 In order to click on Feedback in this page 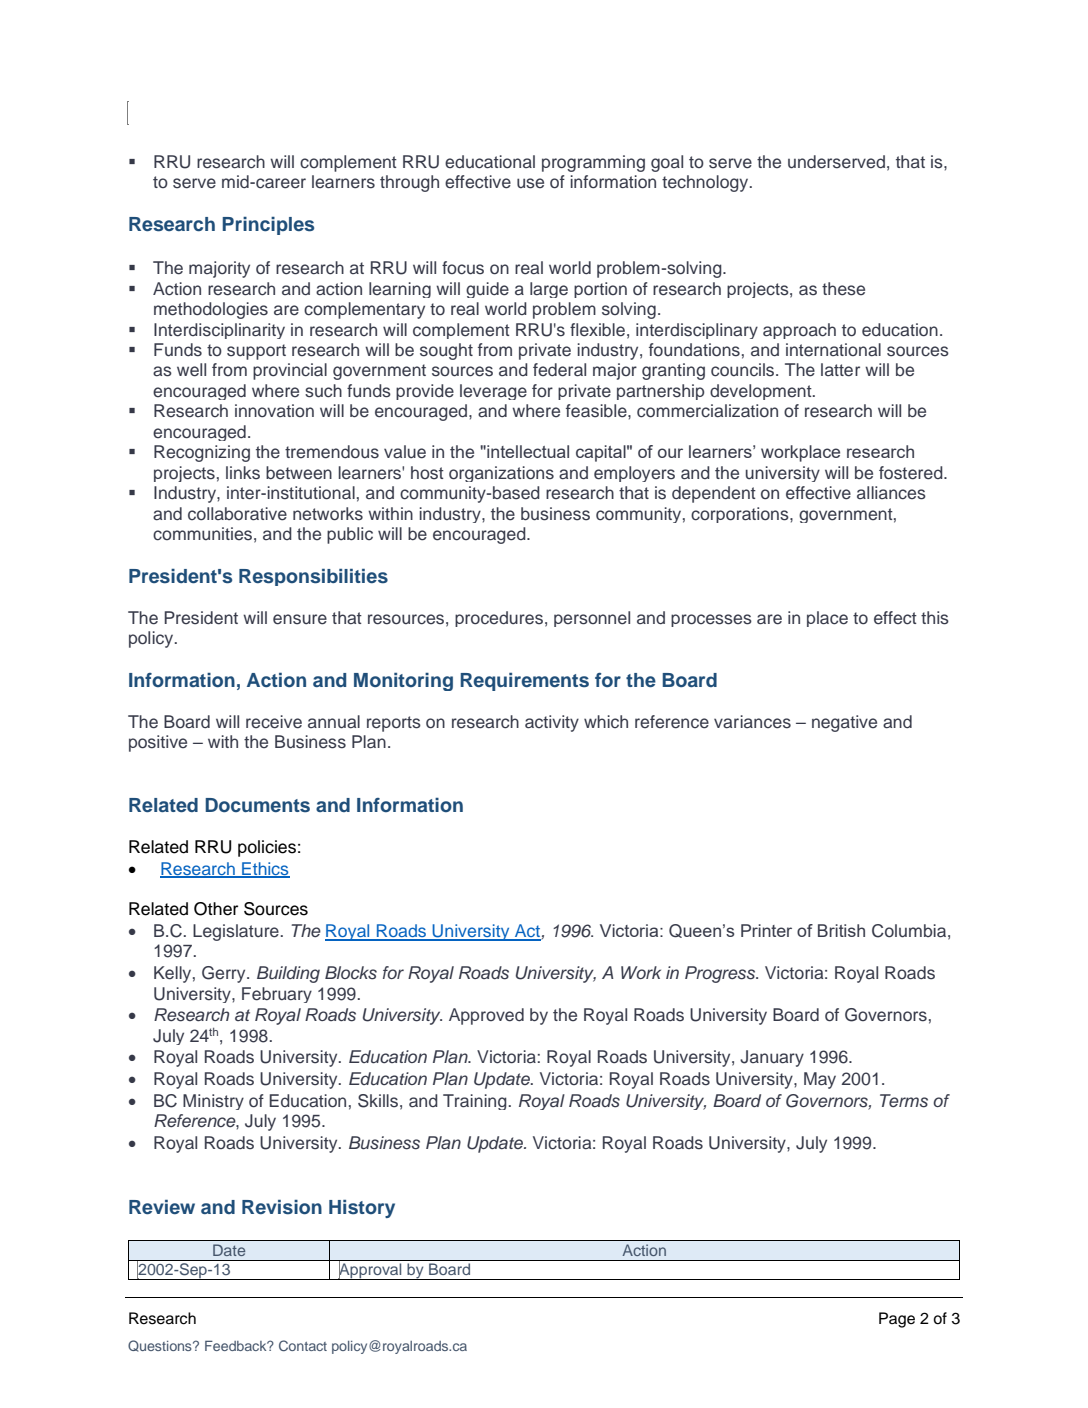, I will do `click(237, 1345)`.
